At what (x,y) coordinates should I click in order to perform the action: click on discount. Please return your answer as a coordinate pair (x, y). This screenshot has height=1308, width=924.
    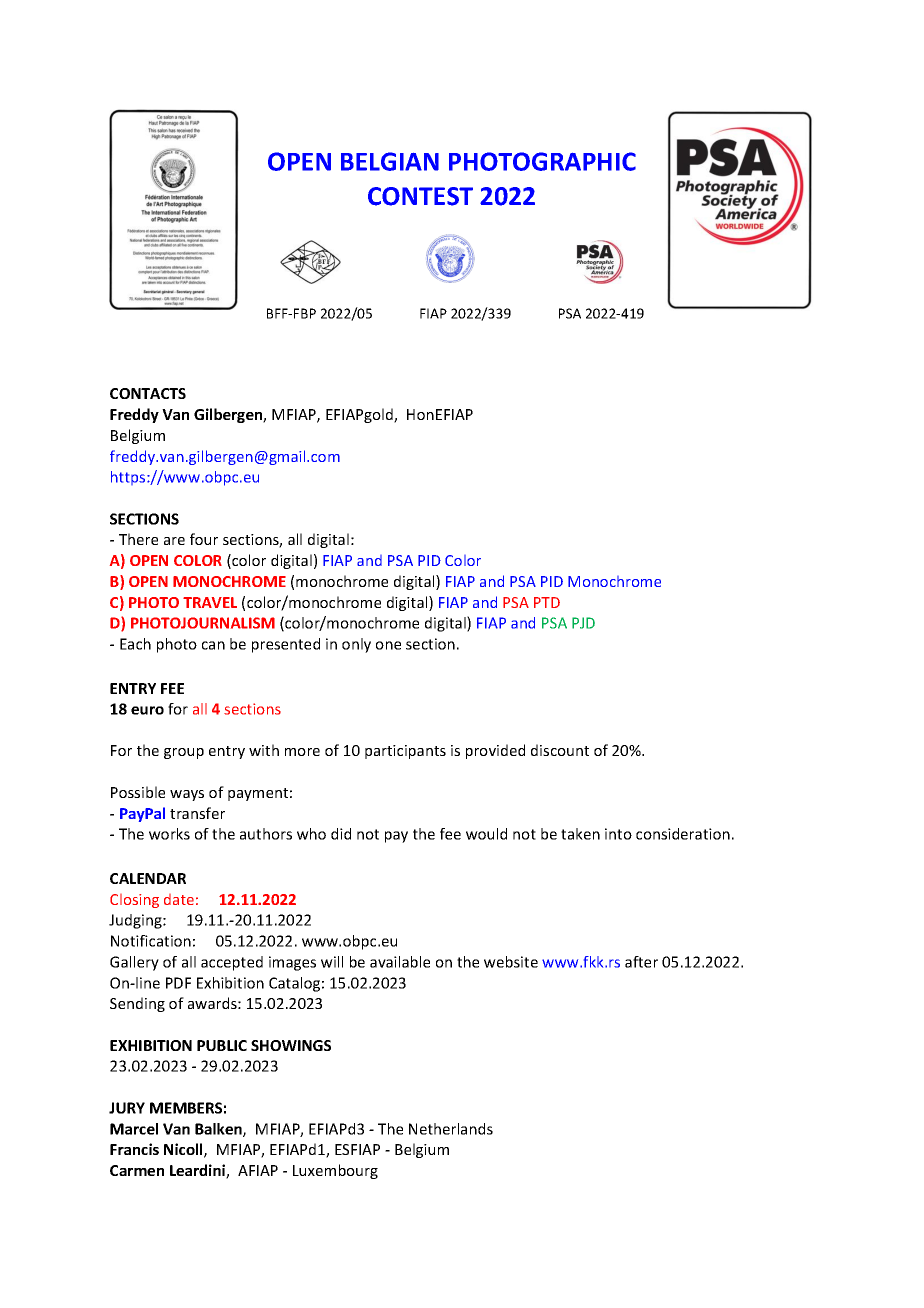
    Looking at the image, I should click on (560, 750).
